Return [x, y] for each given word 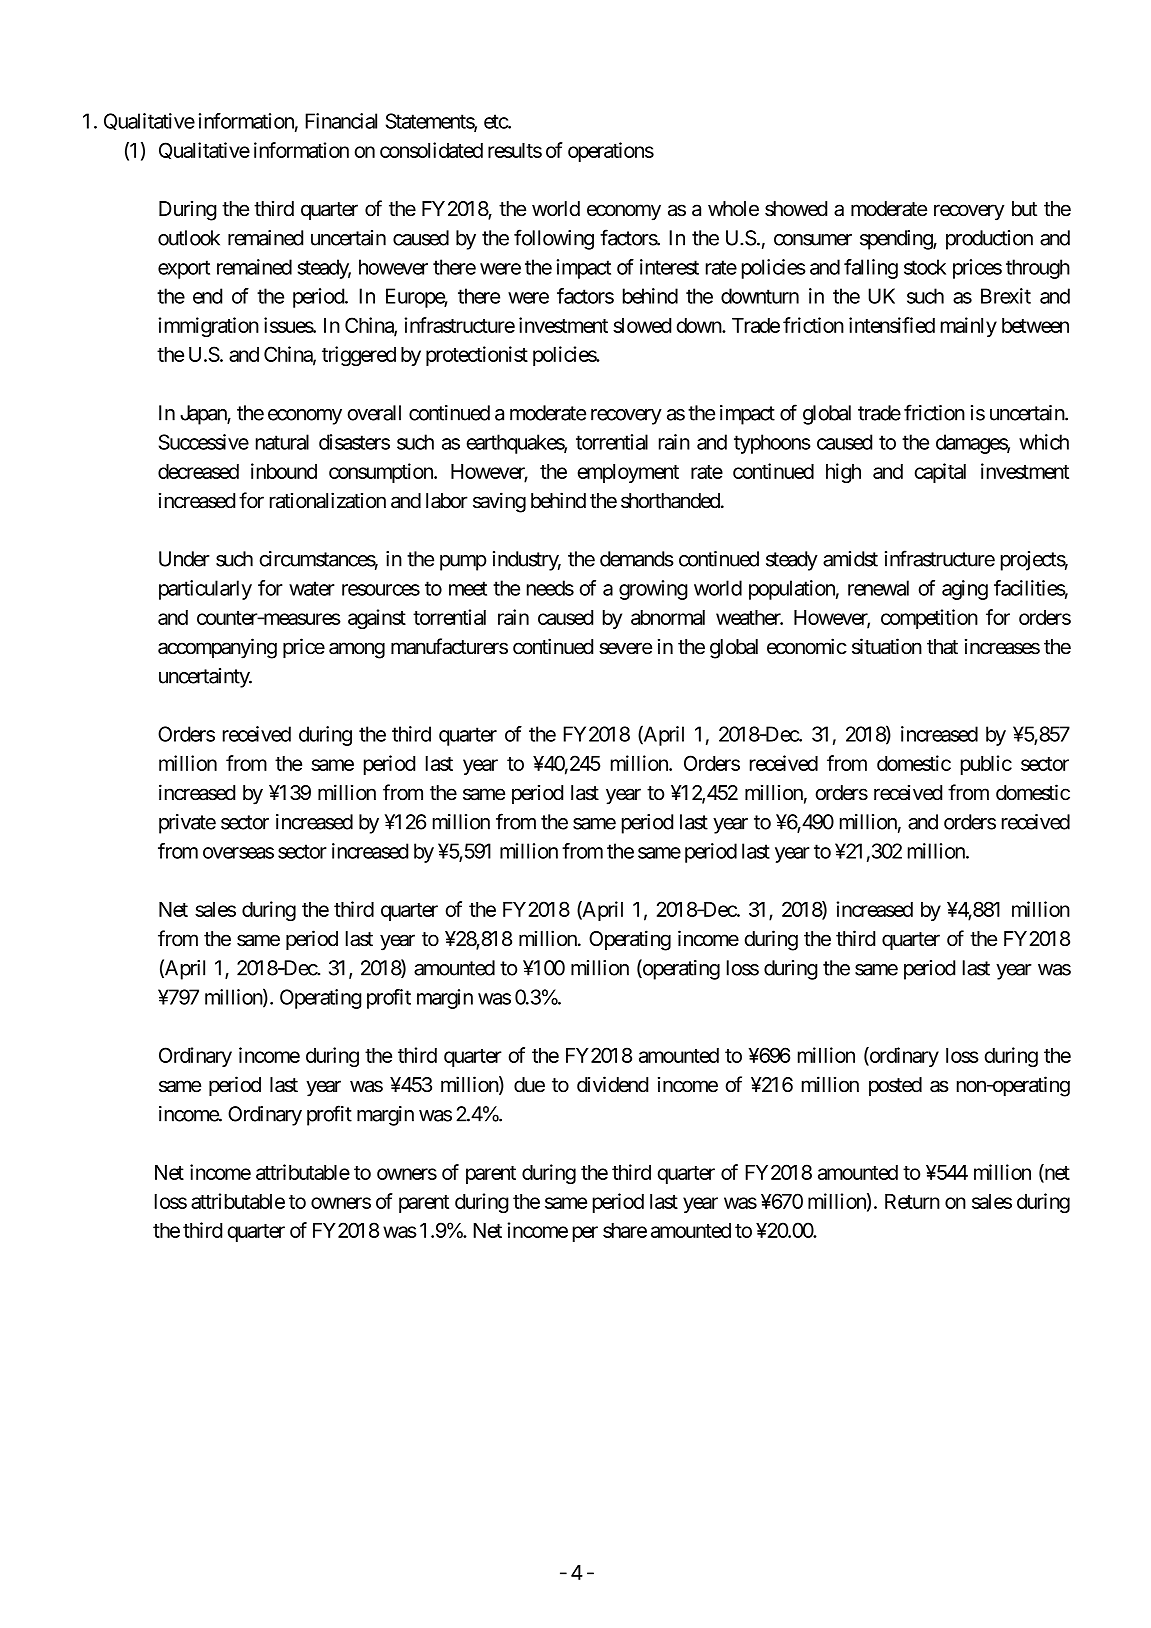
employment [628, 473]
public [986, 765]
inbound [284, 471]
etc [496, 121]
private [187, 824]
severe [625, 648]
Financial [341, 121]
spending [897, 240]
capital [940, 473]
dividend [612, 1084]
